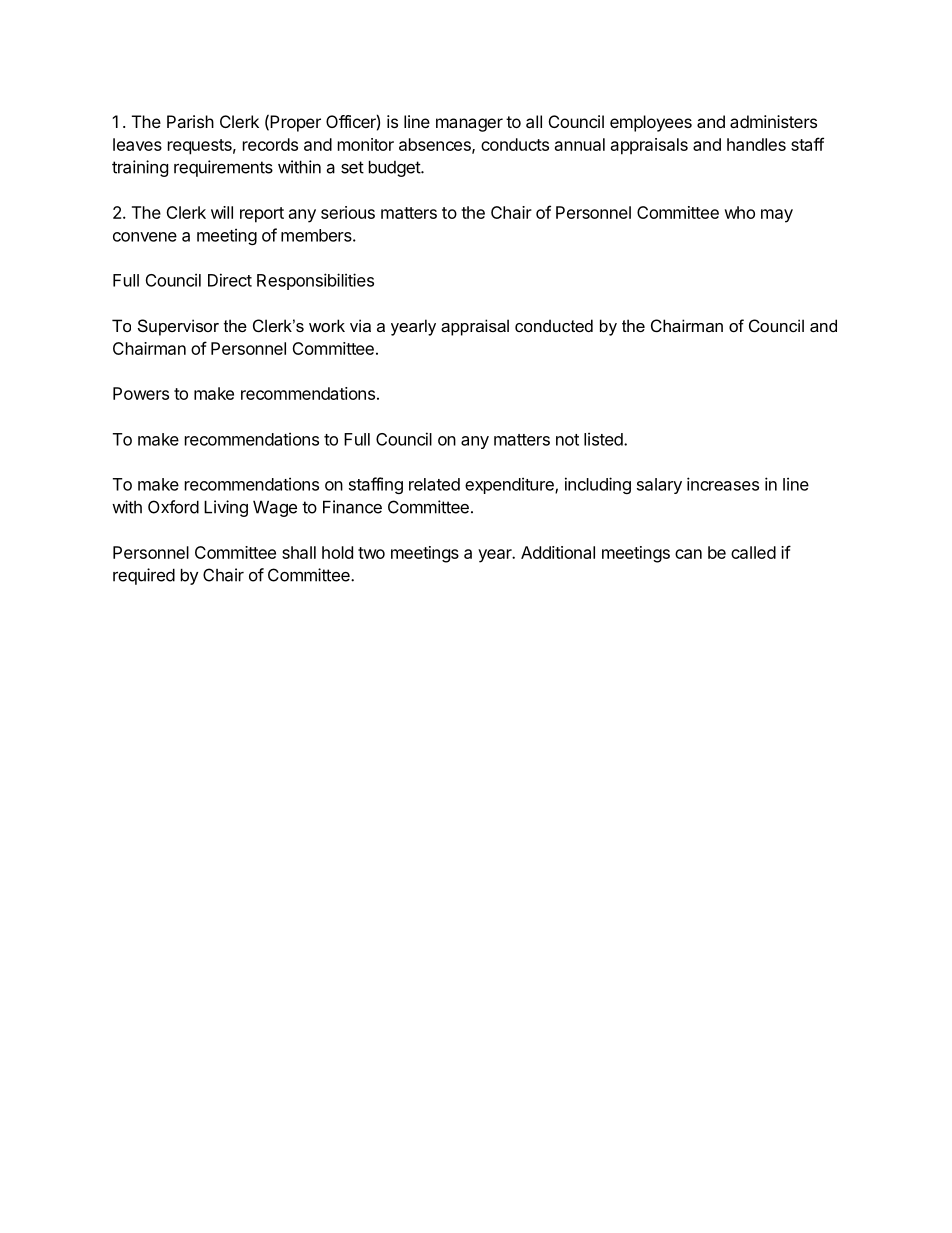 Image resolution: width=952 pixels, height=1233 pixels. Describe the element at coordinates (144, 576) in the page. I see `required` at that location.
